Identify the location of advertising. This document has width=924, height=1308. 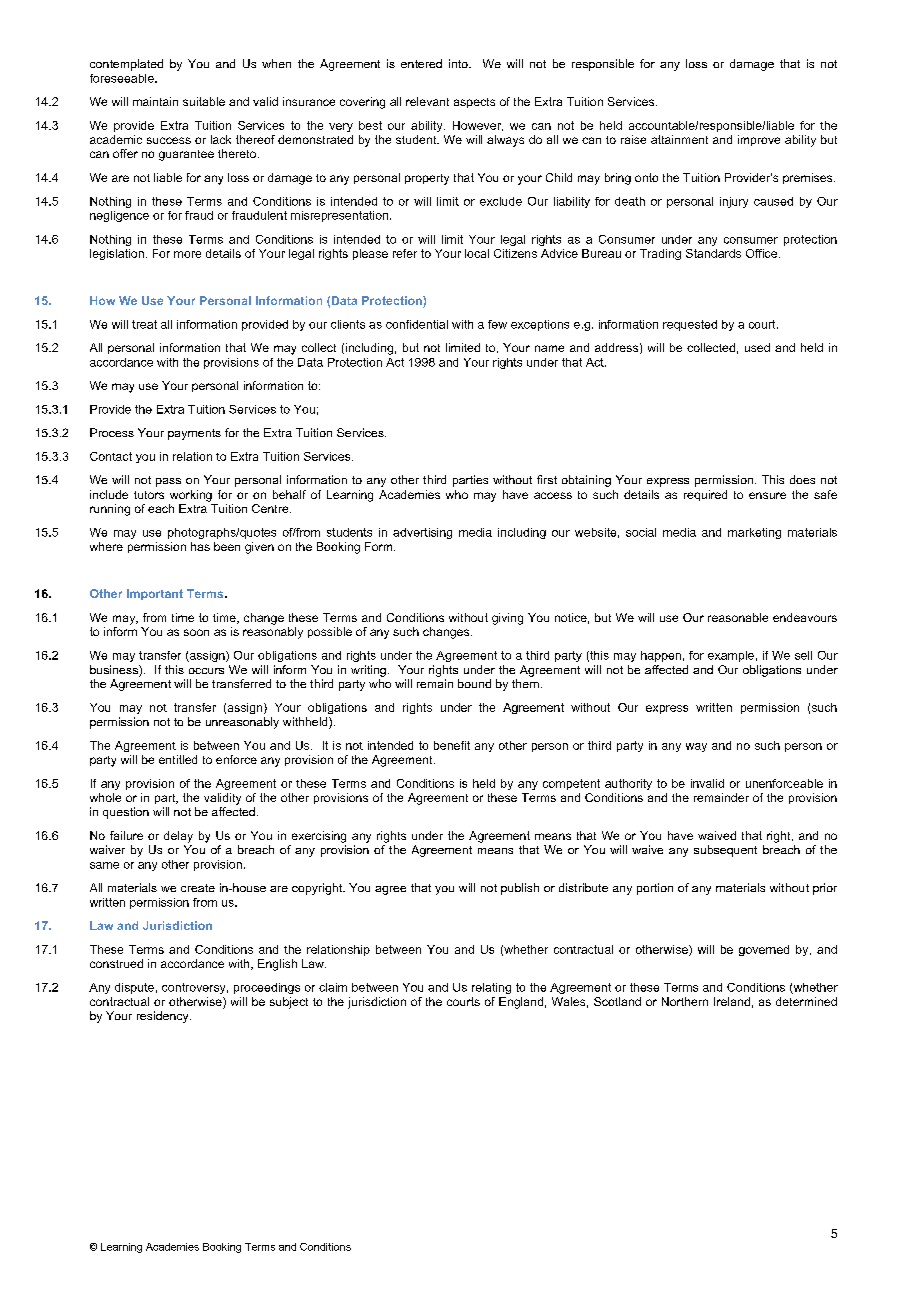
(422, 533).
